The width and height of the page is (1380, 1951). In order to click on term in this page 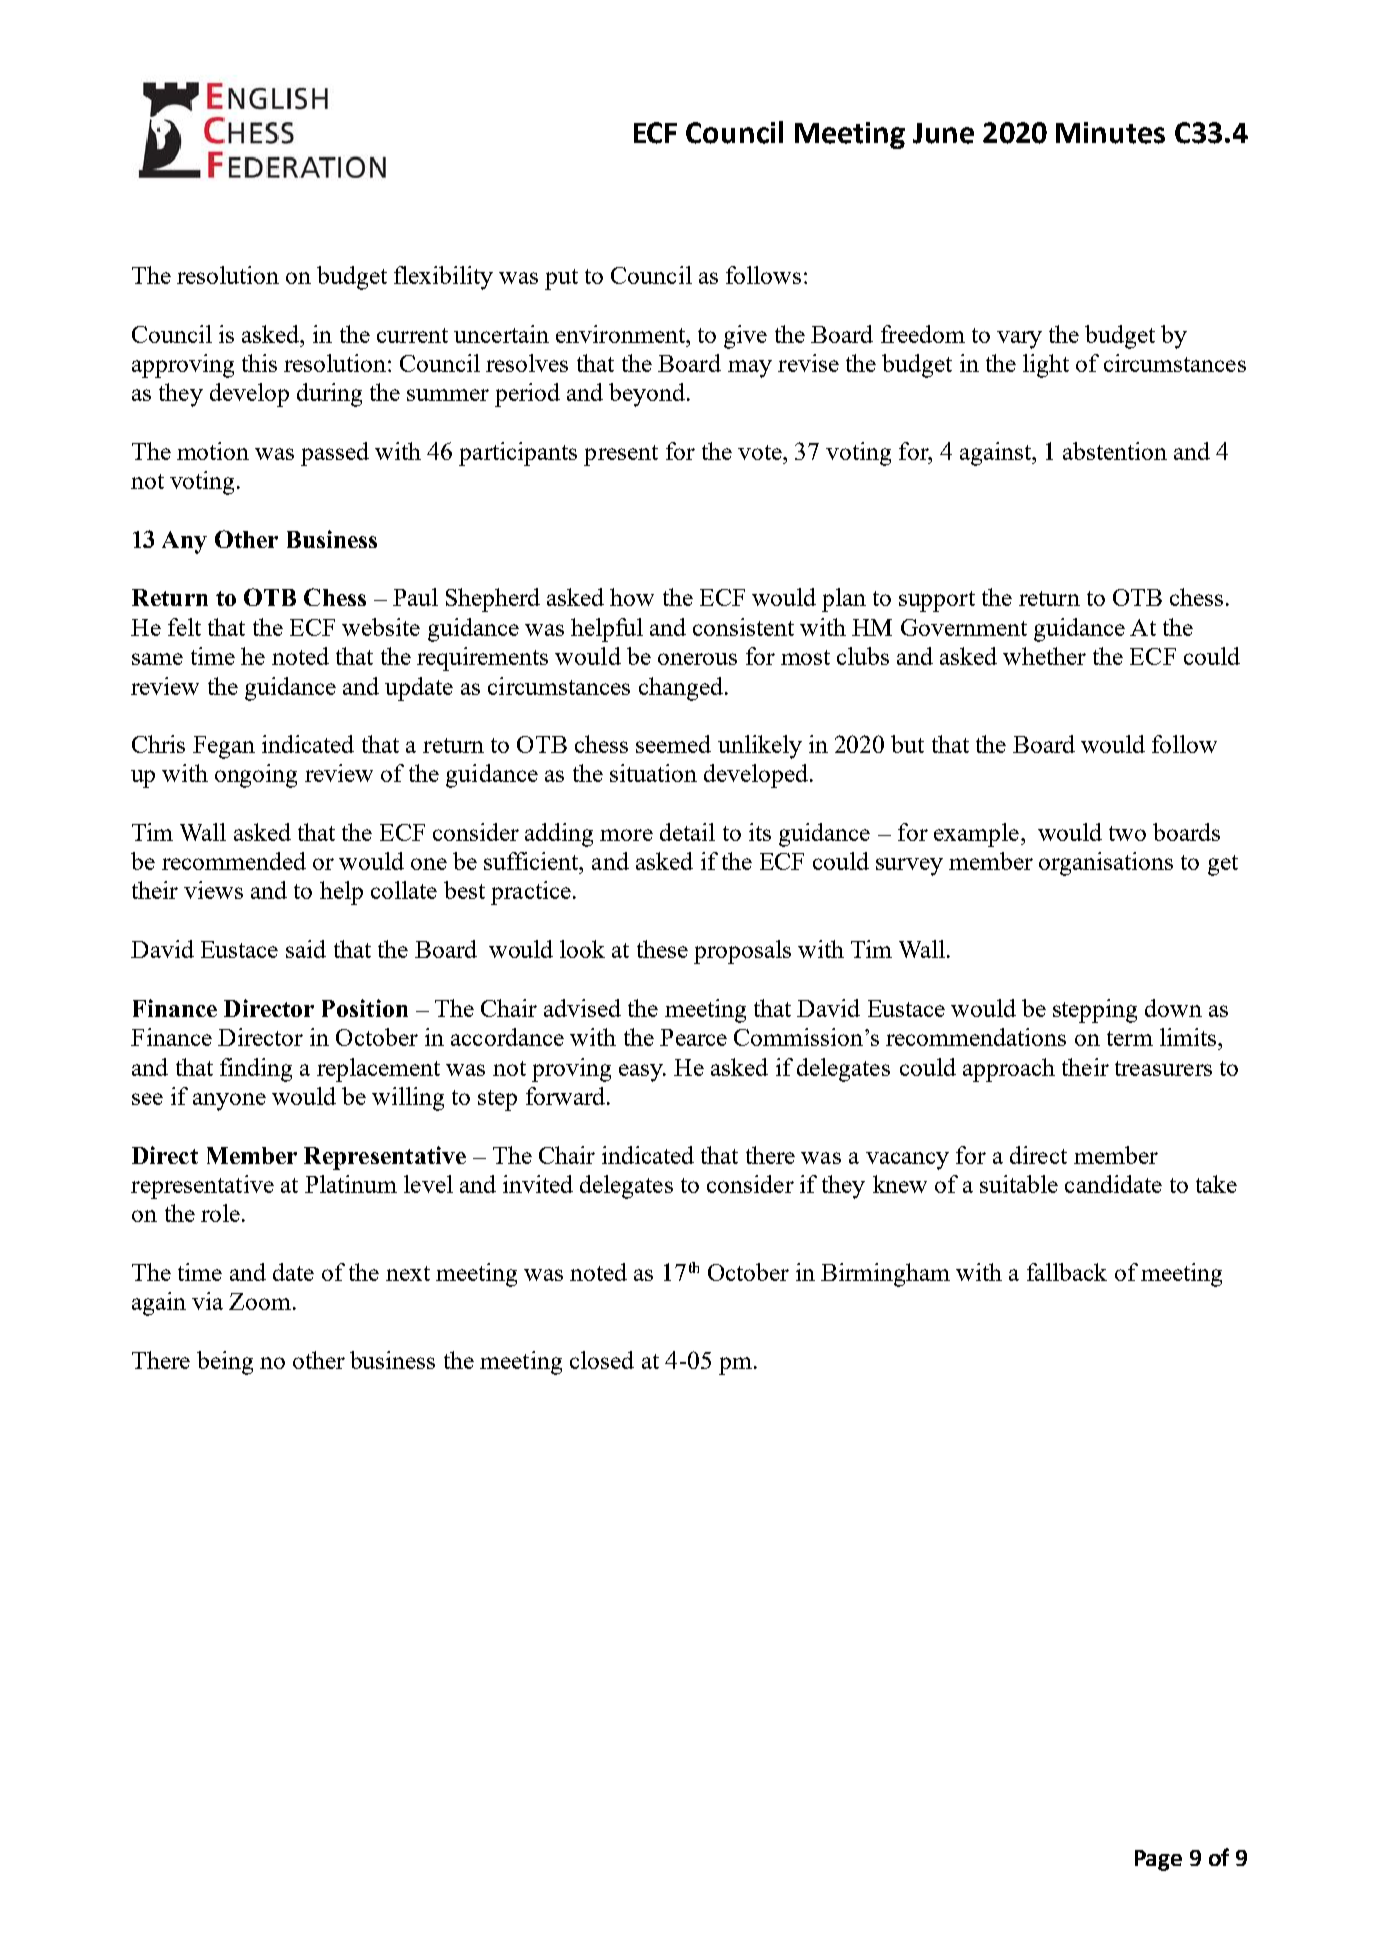, I will do `click(1130, 1038)`.
